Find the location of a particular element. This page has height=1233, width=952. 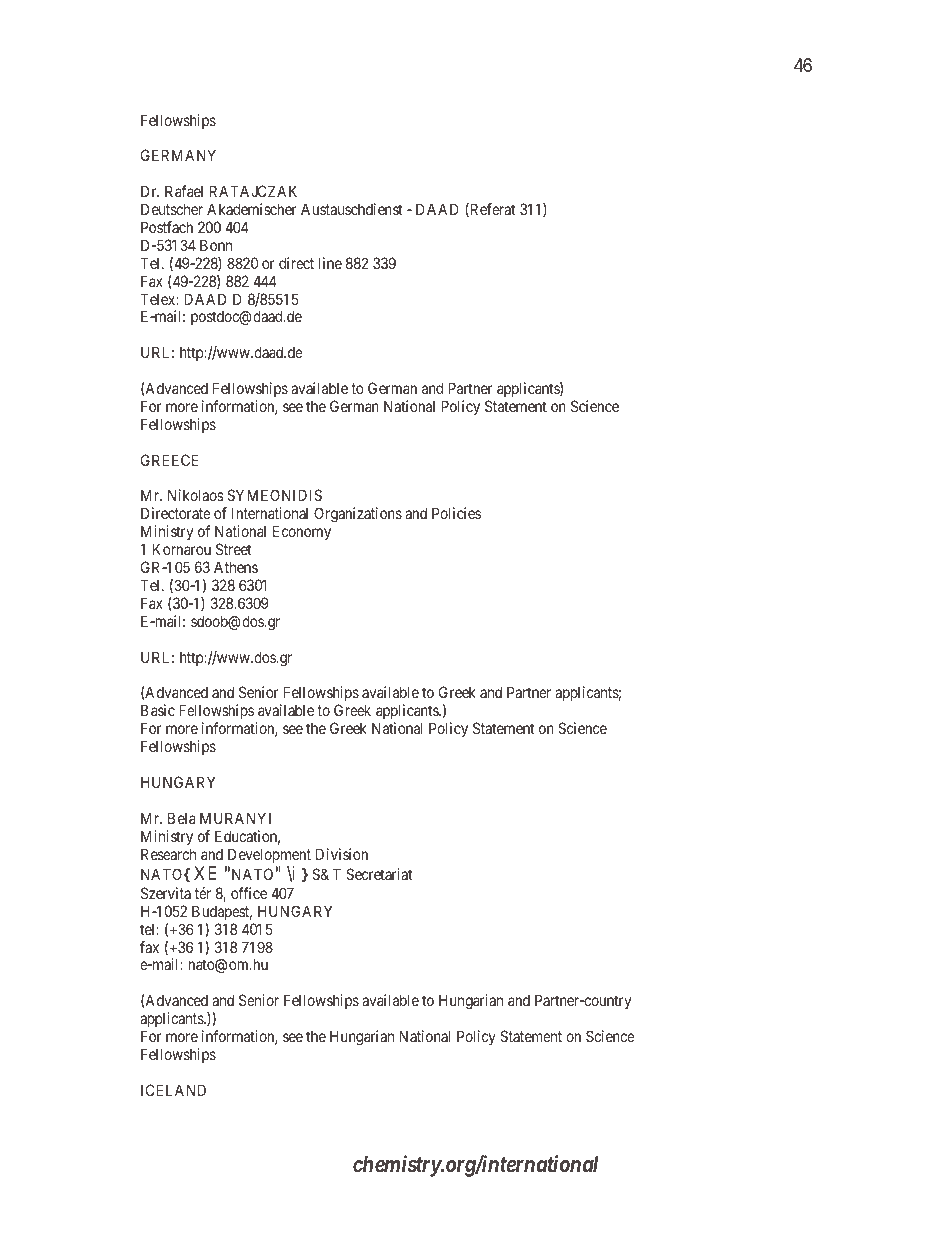

ICELAND is located at coordinates (173, 1090).
